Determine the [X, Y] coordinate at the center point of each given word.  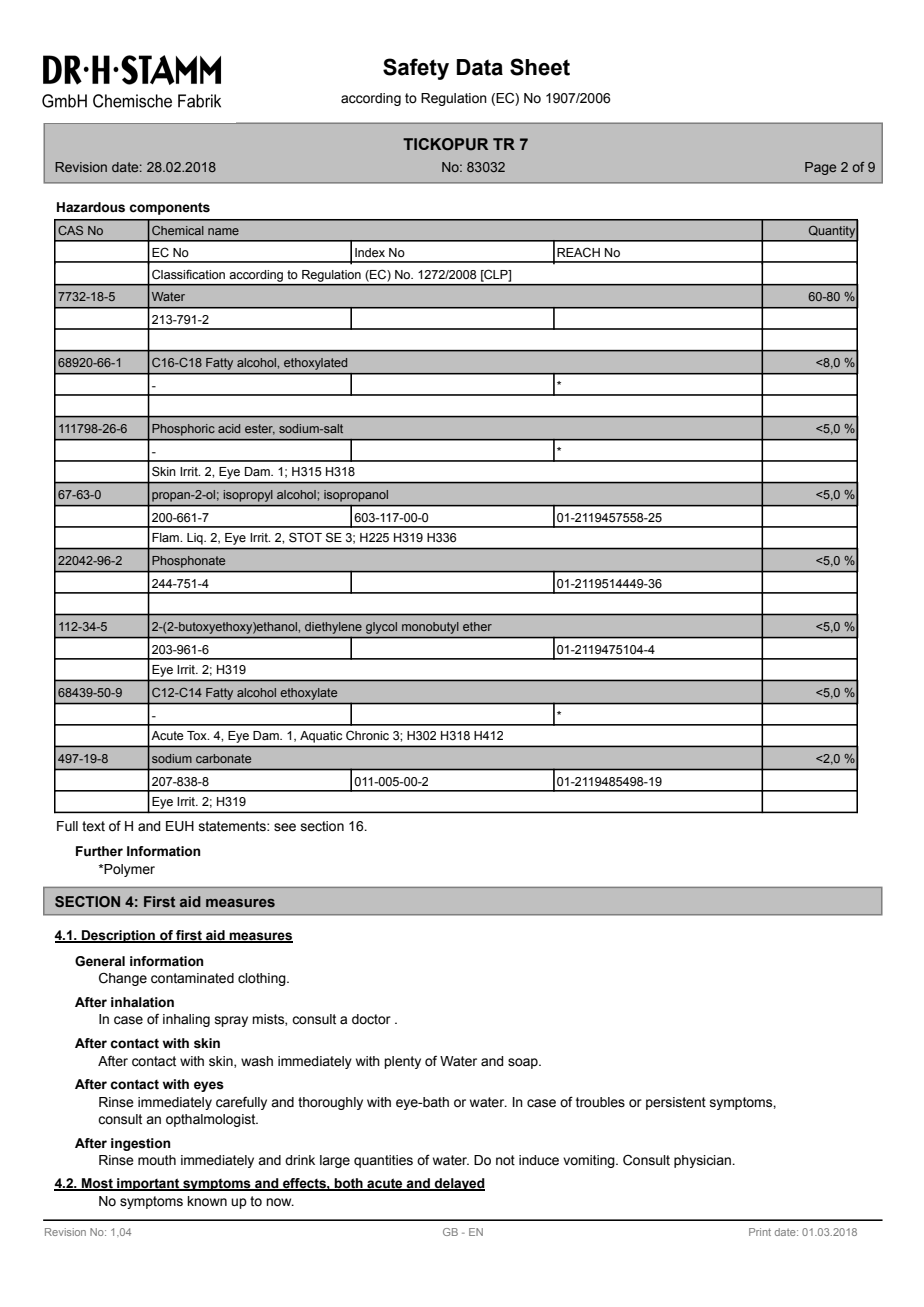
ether [477, 626]
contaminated [192, 978]
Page [820, 168]
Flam [166, 537]
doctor [371, 1019]
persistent [676, 1103]
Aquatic [321, 737]
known [207, 1201]
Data [480, 67]
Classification [188, 274]
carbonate [223, 758]
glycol [381, 628]
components [169, 208]
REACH [578, 252]
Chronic [367, 735]
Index [370, 253]
